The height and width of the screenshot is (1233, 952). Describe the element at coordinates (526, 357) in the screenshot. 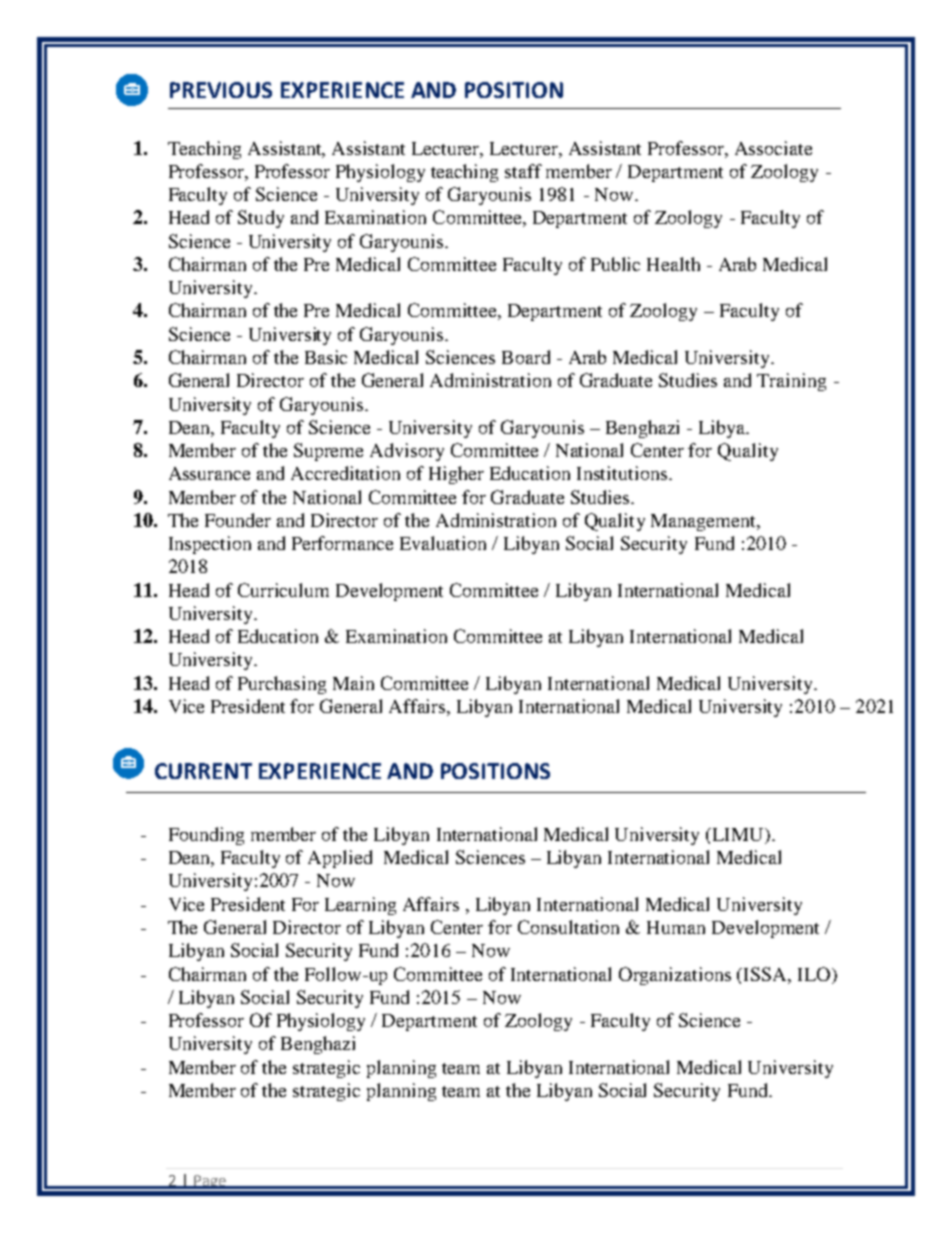

I see `Board` at that location.
